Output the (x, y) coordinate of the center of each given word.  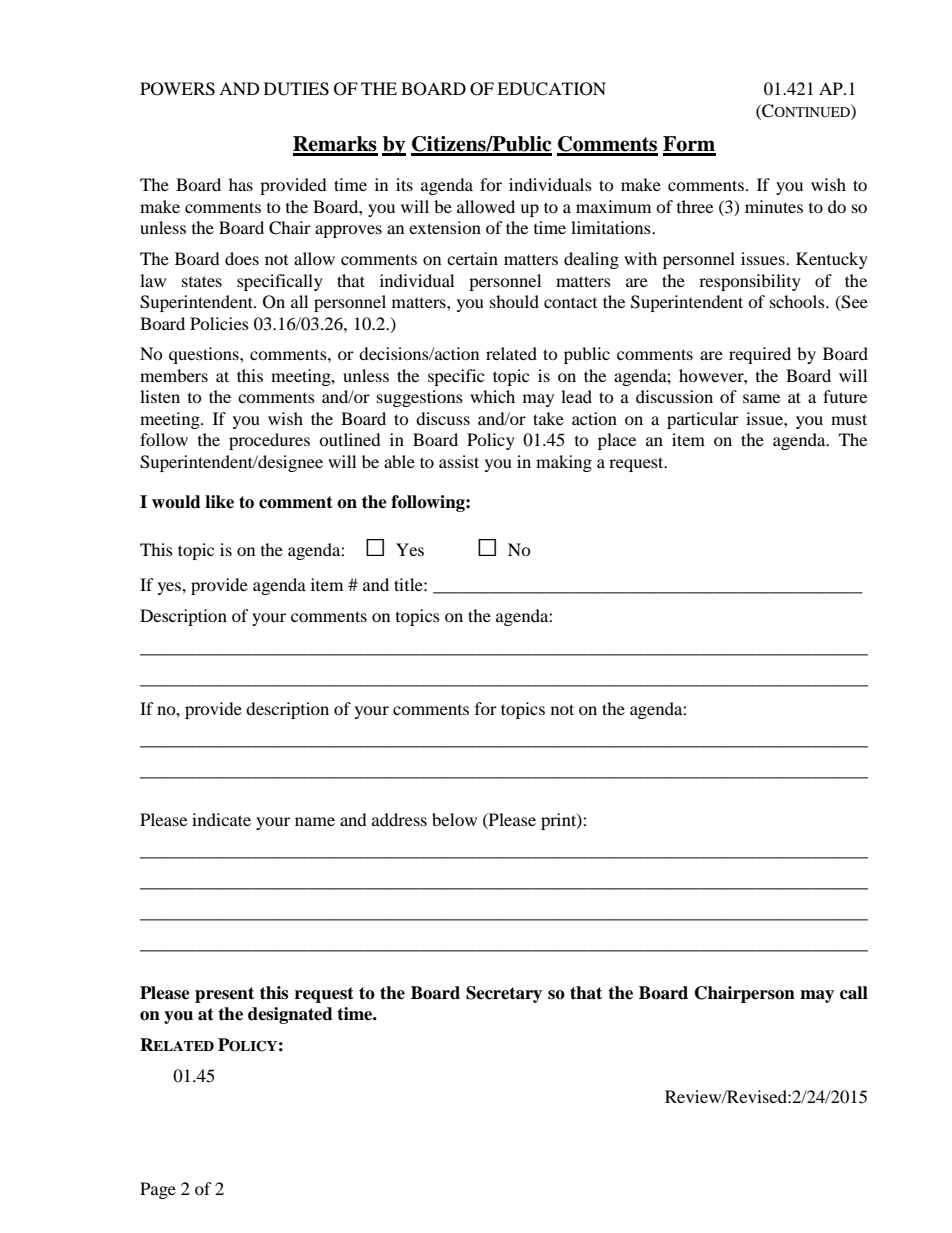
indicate (221, 819)
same (761, 398)
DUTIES (296, 89)
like (219, 502)
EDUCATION (551, 89)
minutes (774, 206)
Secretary (504, 994)
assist (459, 461)
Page (158, 1190)
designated (290, 1015)
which (492, 396)
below (454, 819)
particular (703, 420)
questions (205, 355)
